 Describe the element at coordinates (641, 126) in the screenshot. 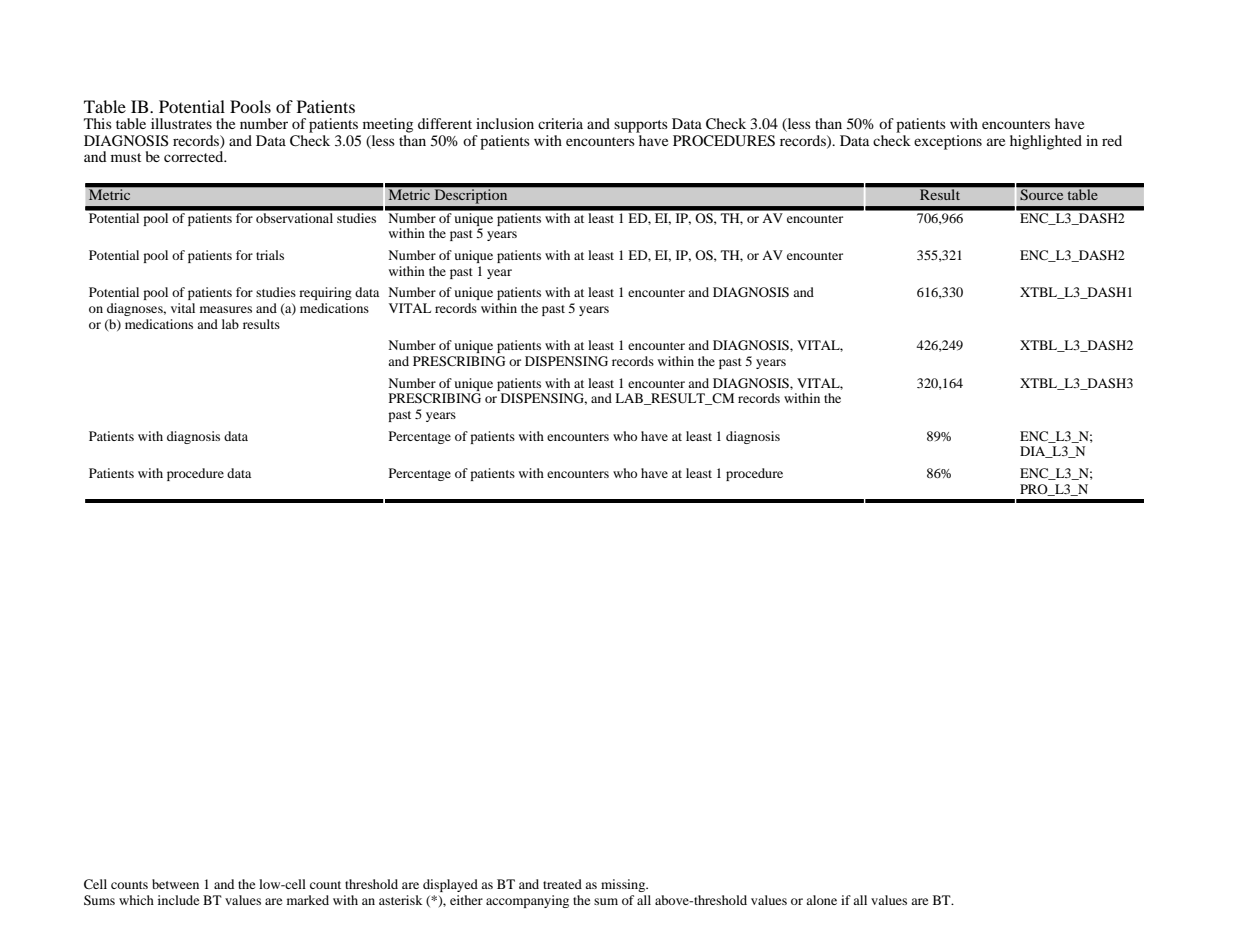

I see `supports` at that location.
